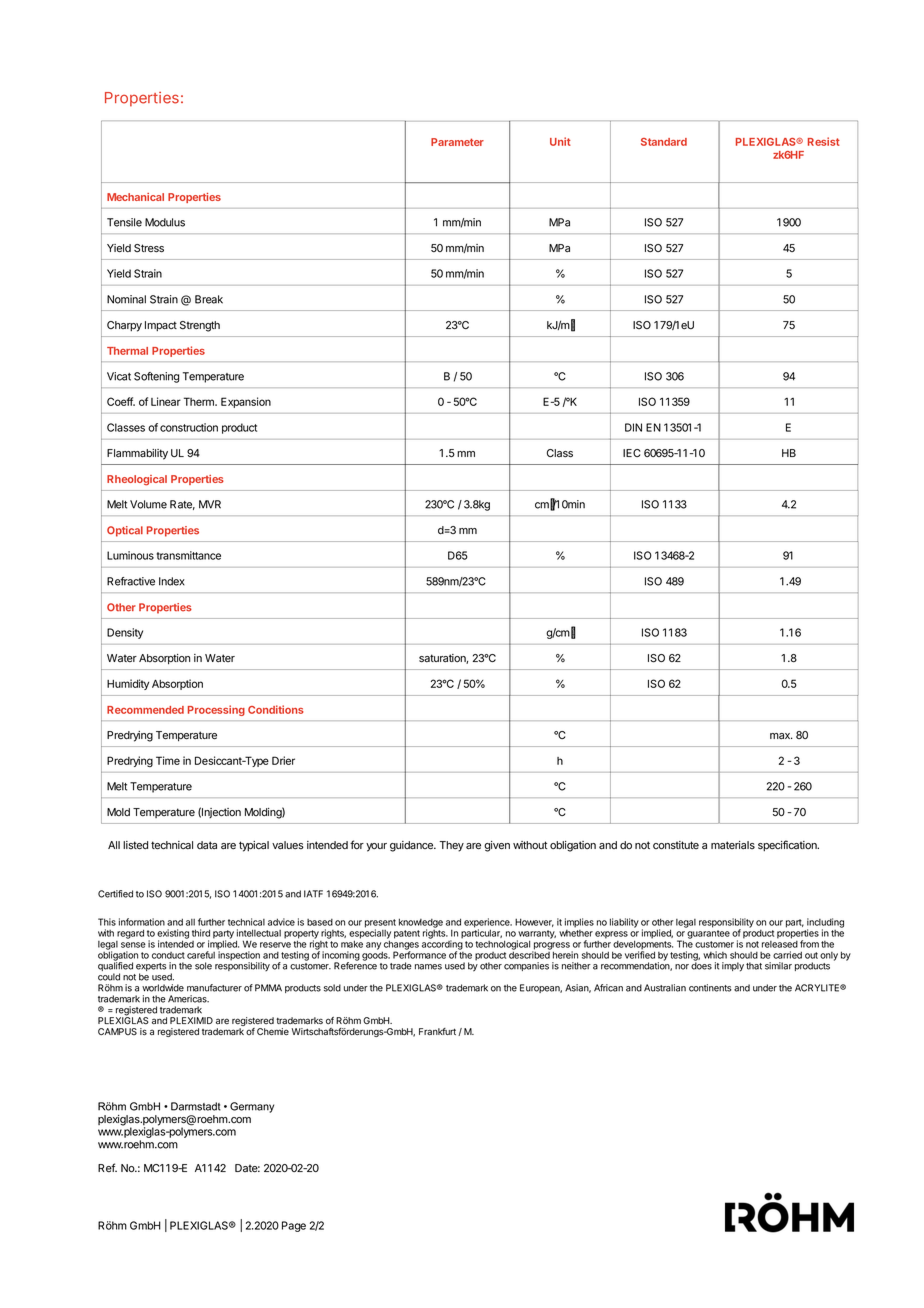  Describe the element at coordinates (733, 845) in the image. I see `materials` at that location.
